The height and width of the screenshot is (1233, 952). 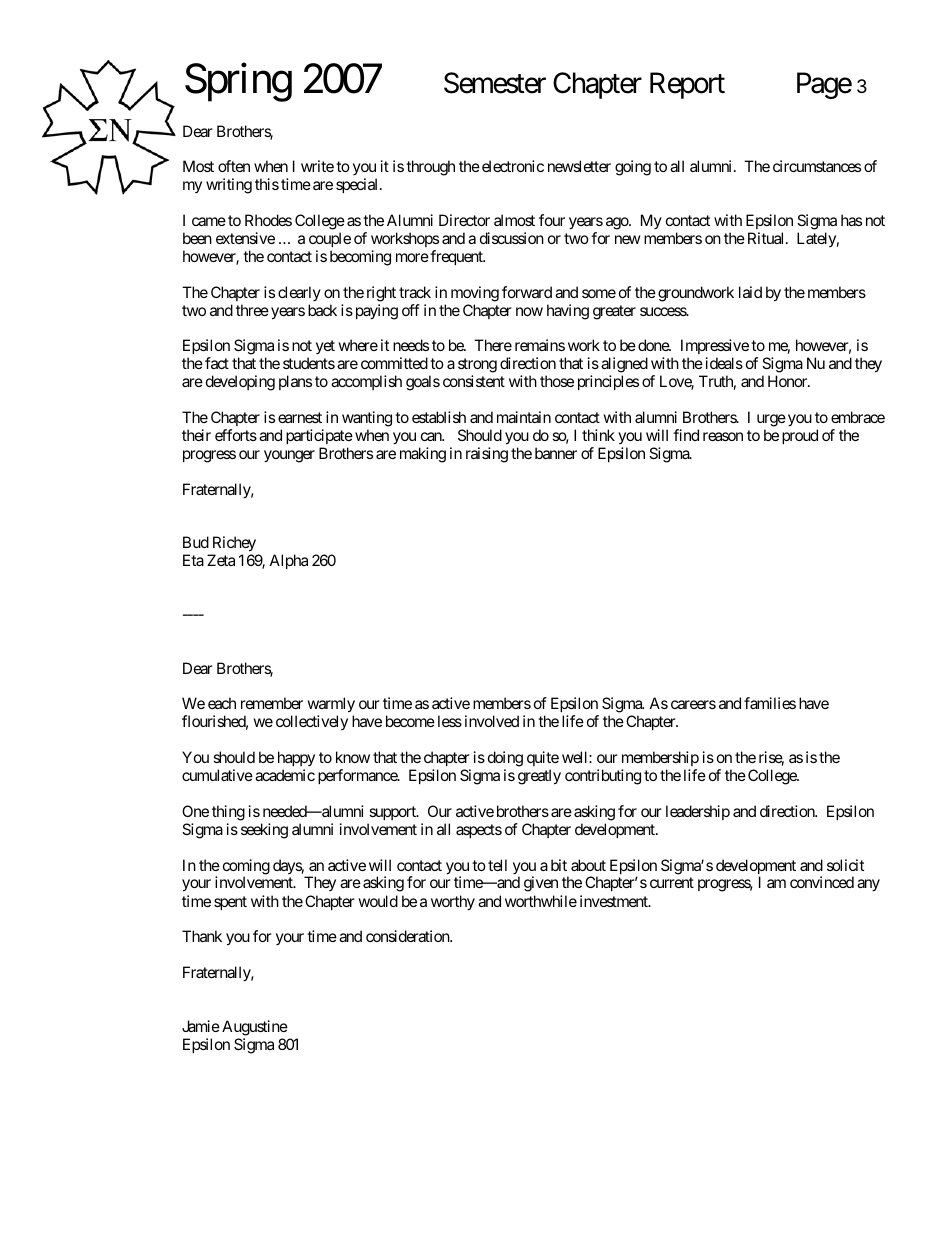 What do you see at coordinates (229, 186) in the screenshot?
I see `writing` at bounding box center [229, 186].
